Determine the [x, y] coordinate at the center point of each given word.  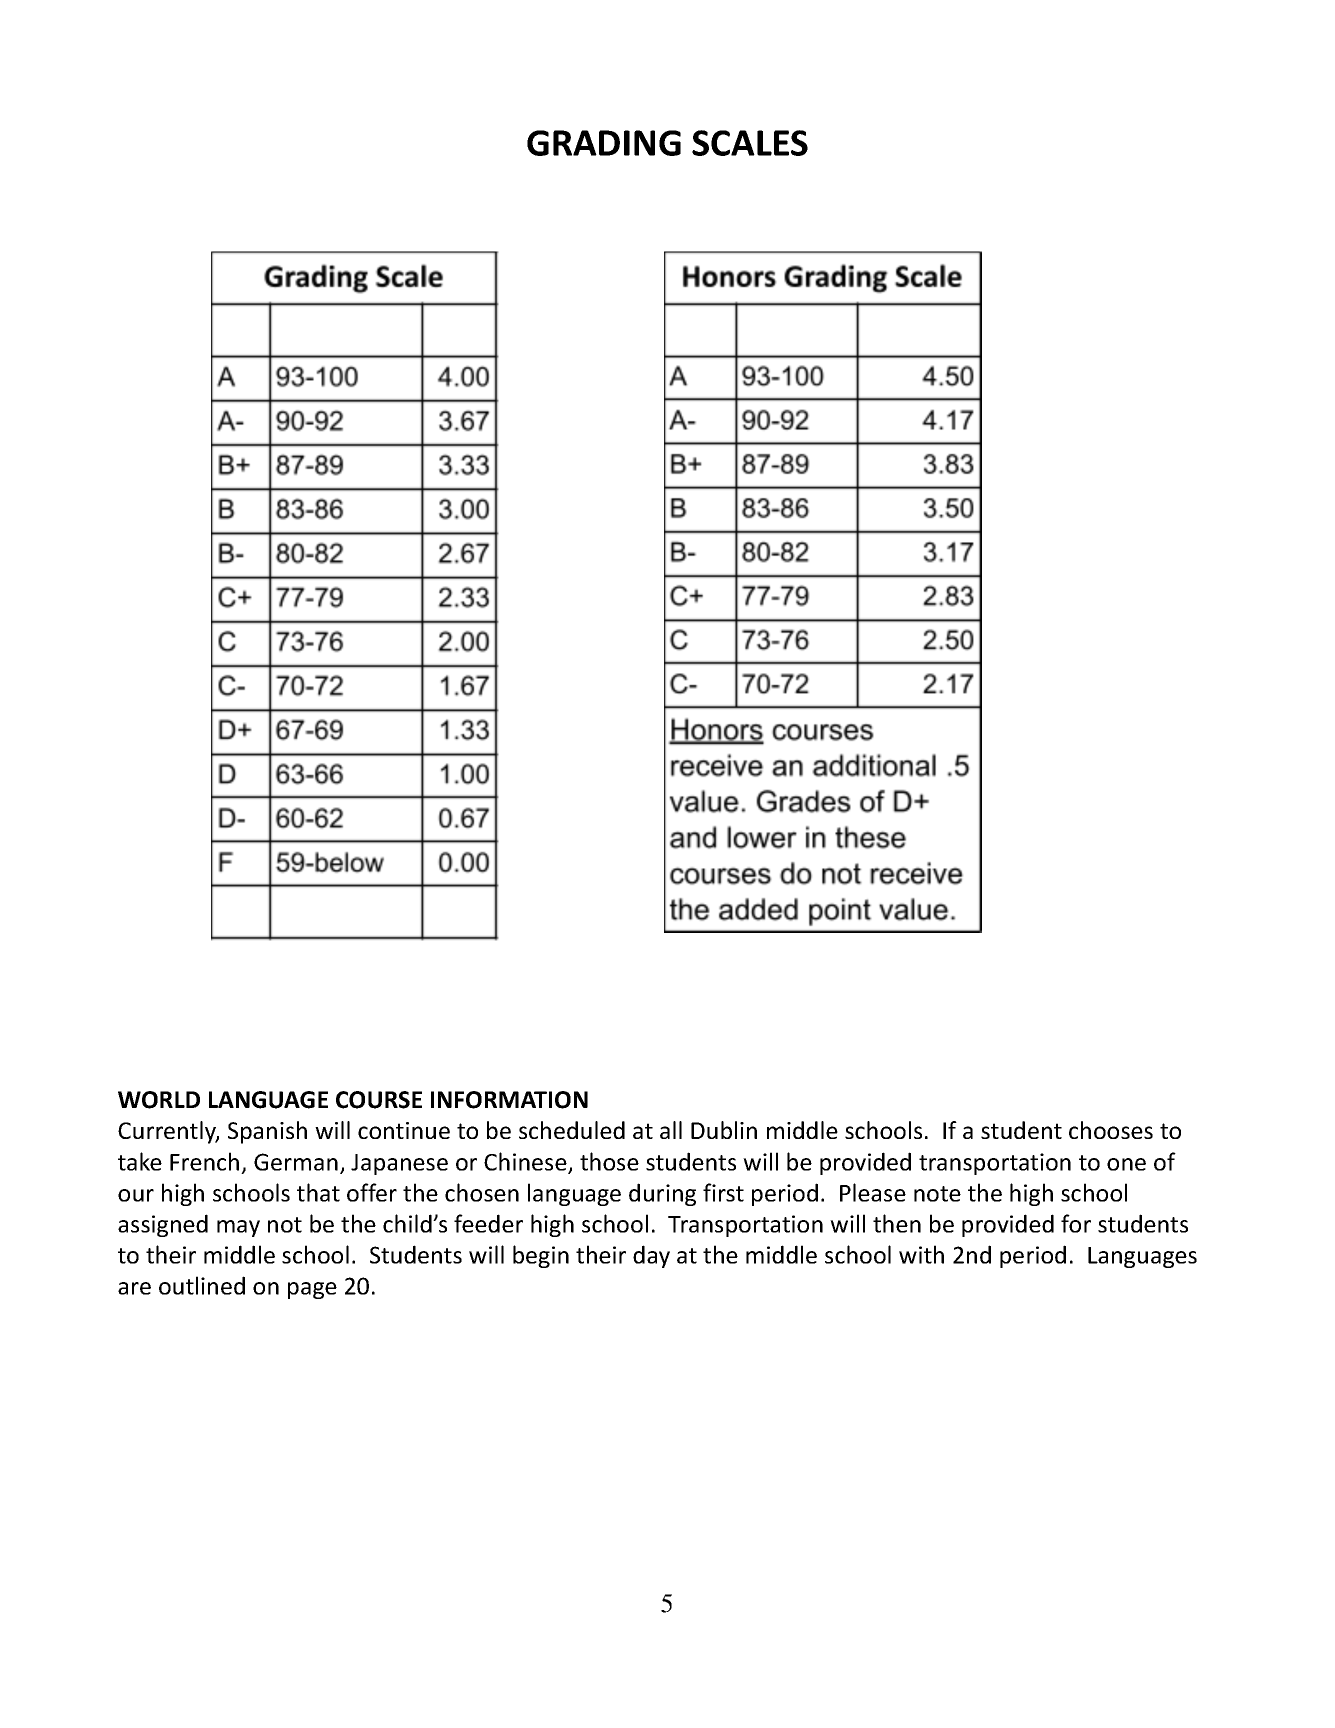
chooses [1111, 1130]
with [921, 1254]
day [651, 1256]
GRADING [604, 143]
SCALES [750, 143]
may [238, 1228]
